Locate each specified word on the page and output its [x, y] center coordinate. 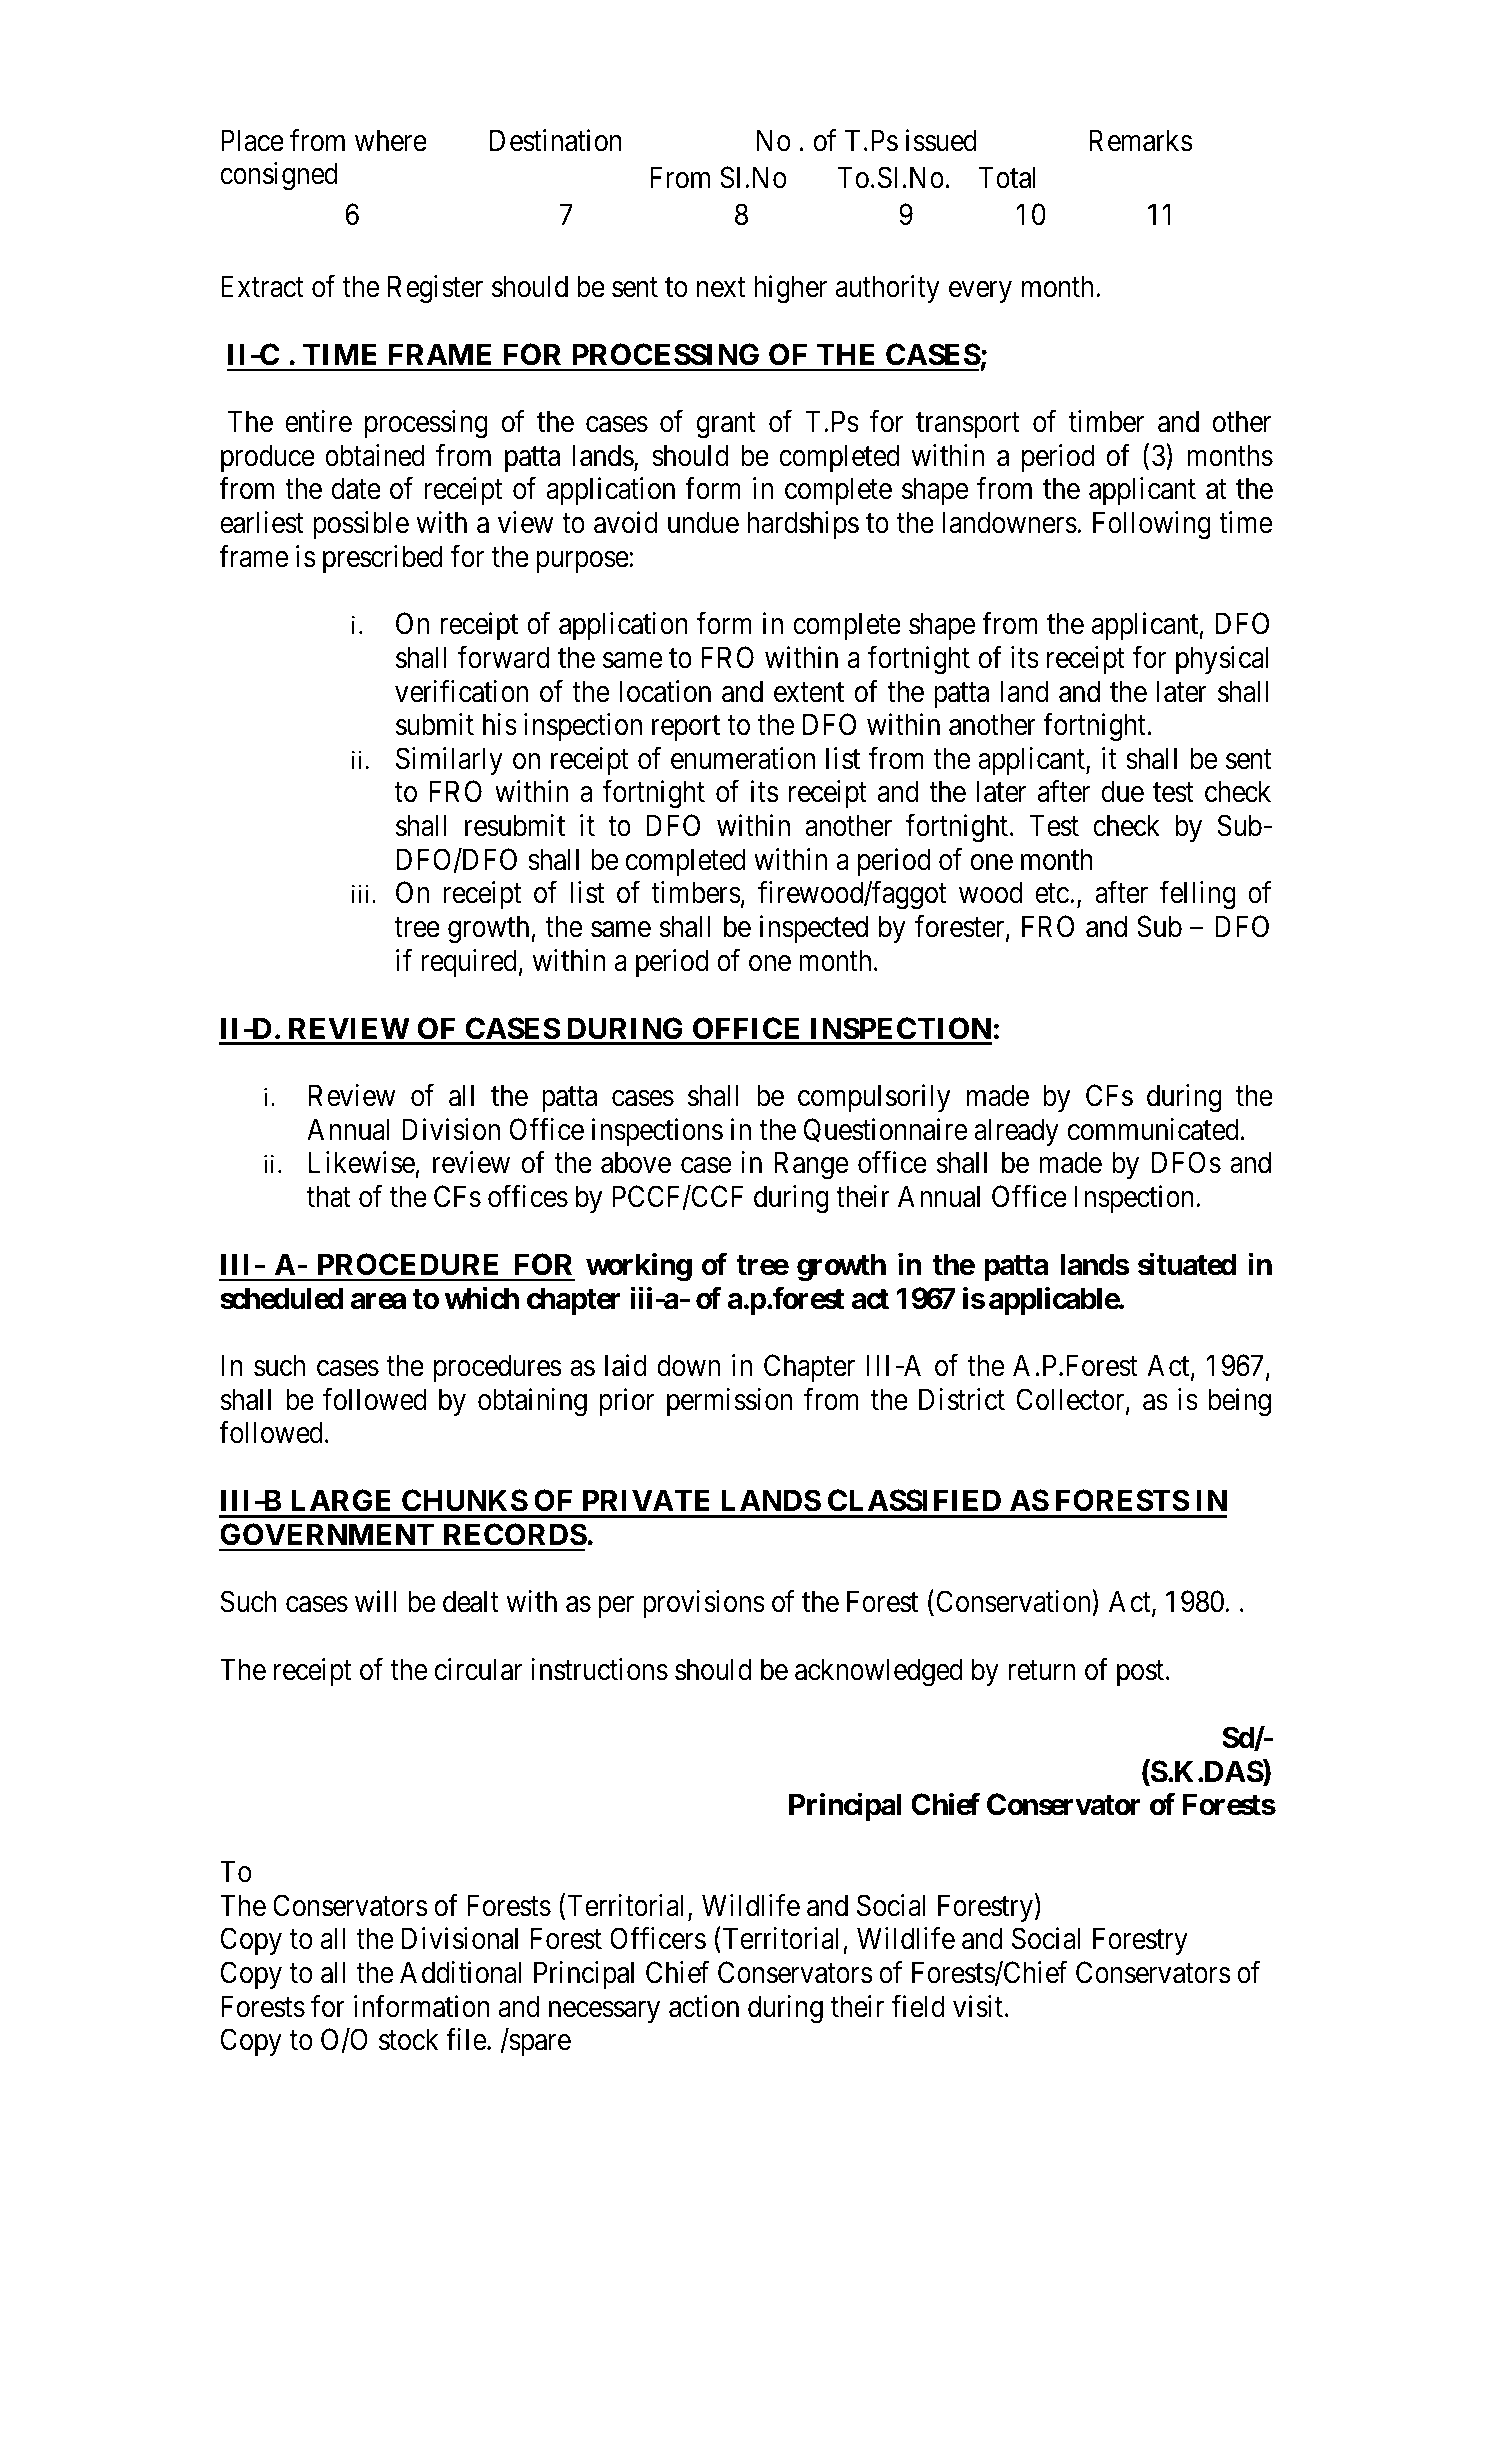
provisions [704, 1604]
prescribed [383, 559]
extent [809, 693]
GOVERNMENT [327, 1534]
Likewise [362, 1162]
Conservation [1015, 1603]
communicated [1153, 1129]
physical [1222, 660]
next [721, 288]
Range [811, 1166]
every [980, 292]
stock [408, 2039]
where [391, 140]
